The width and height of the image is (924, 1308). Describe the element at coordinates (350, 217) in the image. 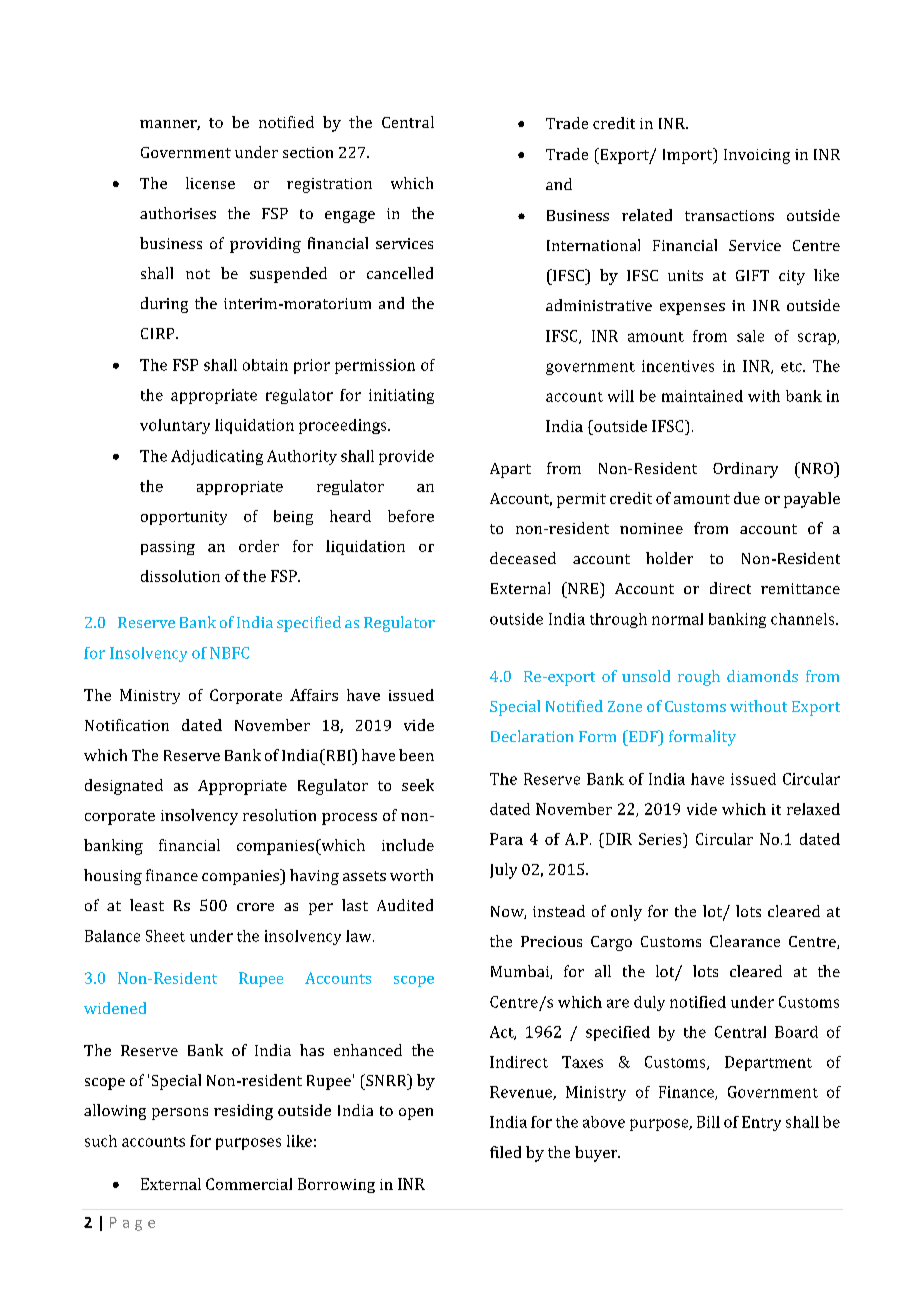

I see `engage` at that location.
